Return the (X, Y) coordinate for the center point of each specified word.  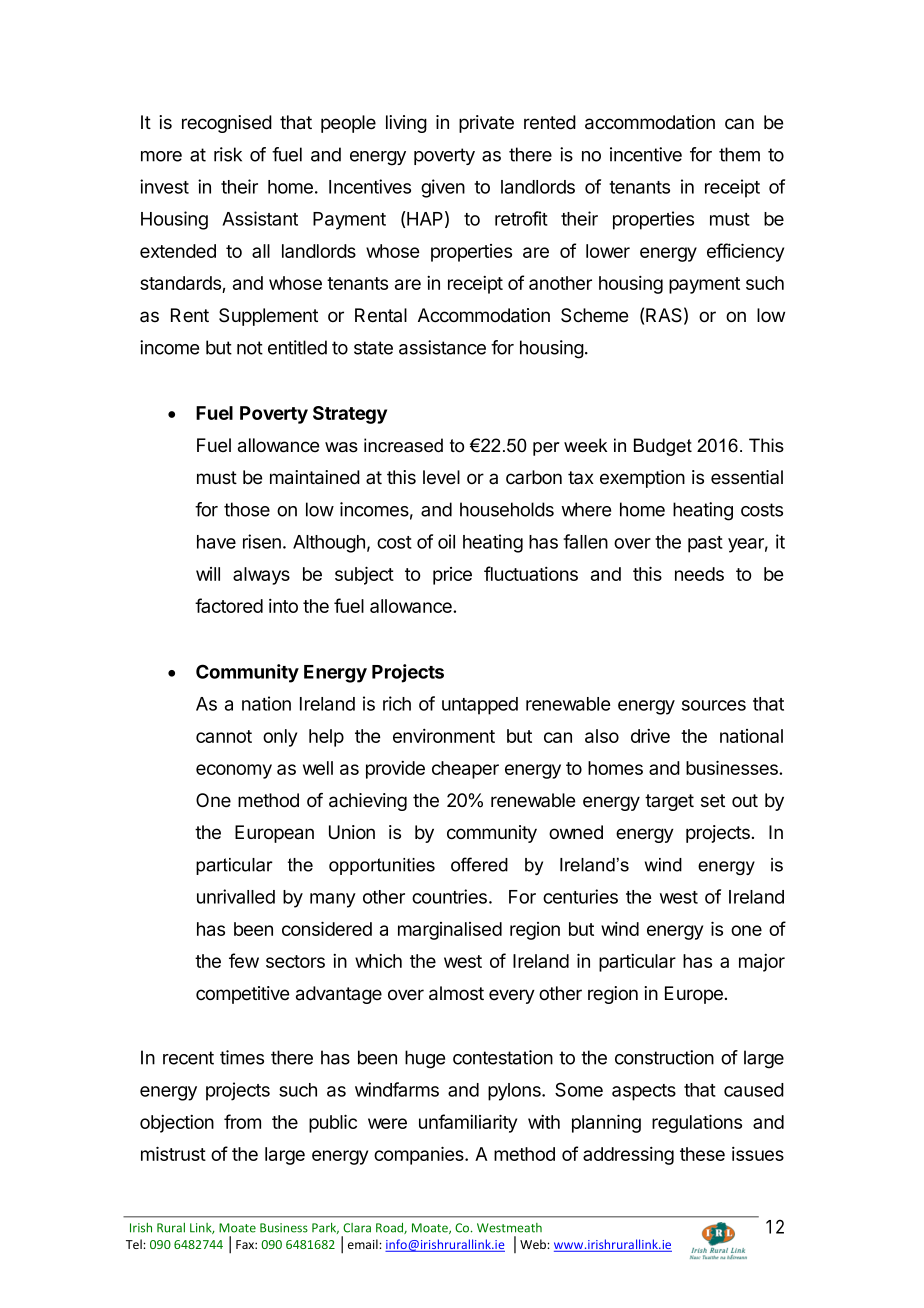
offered (479, 864)
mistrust (173, 1153)
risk (228, 154)
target (669, 802)
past (705, 544)
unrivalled (236, 896)
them (739, 154)
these (702, 1154)
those (247, 509)
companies (420, 1155)
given (443, 188)
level (441, 477)
